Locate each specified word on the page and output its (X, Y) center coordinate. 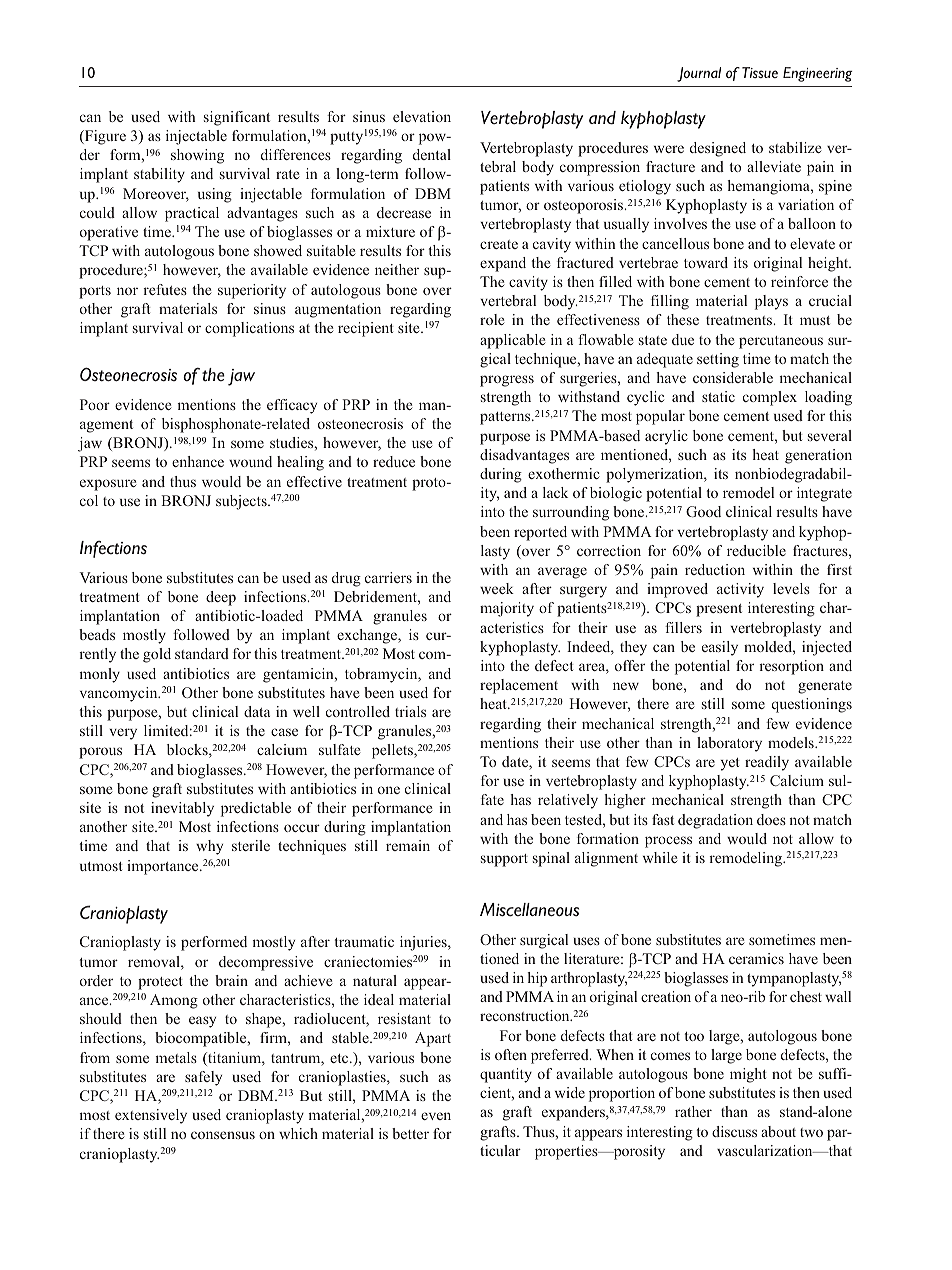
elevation (422, 116)
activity (740, 590)
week (497, 588)
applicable (512, 341)
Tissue (760, 72)
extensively (151, 1116)
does (771, 819)
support (504, 860)
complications (249, 329)
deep (221, 598)
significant (237, 118)
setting (718, 360)
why (209, 847)
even (436, 1116)
